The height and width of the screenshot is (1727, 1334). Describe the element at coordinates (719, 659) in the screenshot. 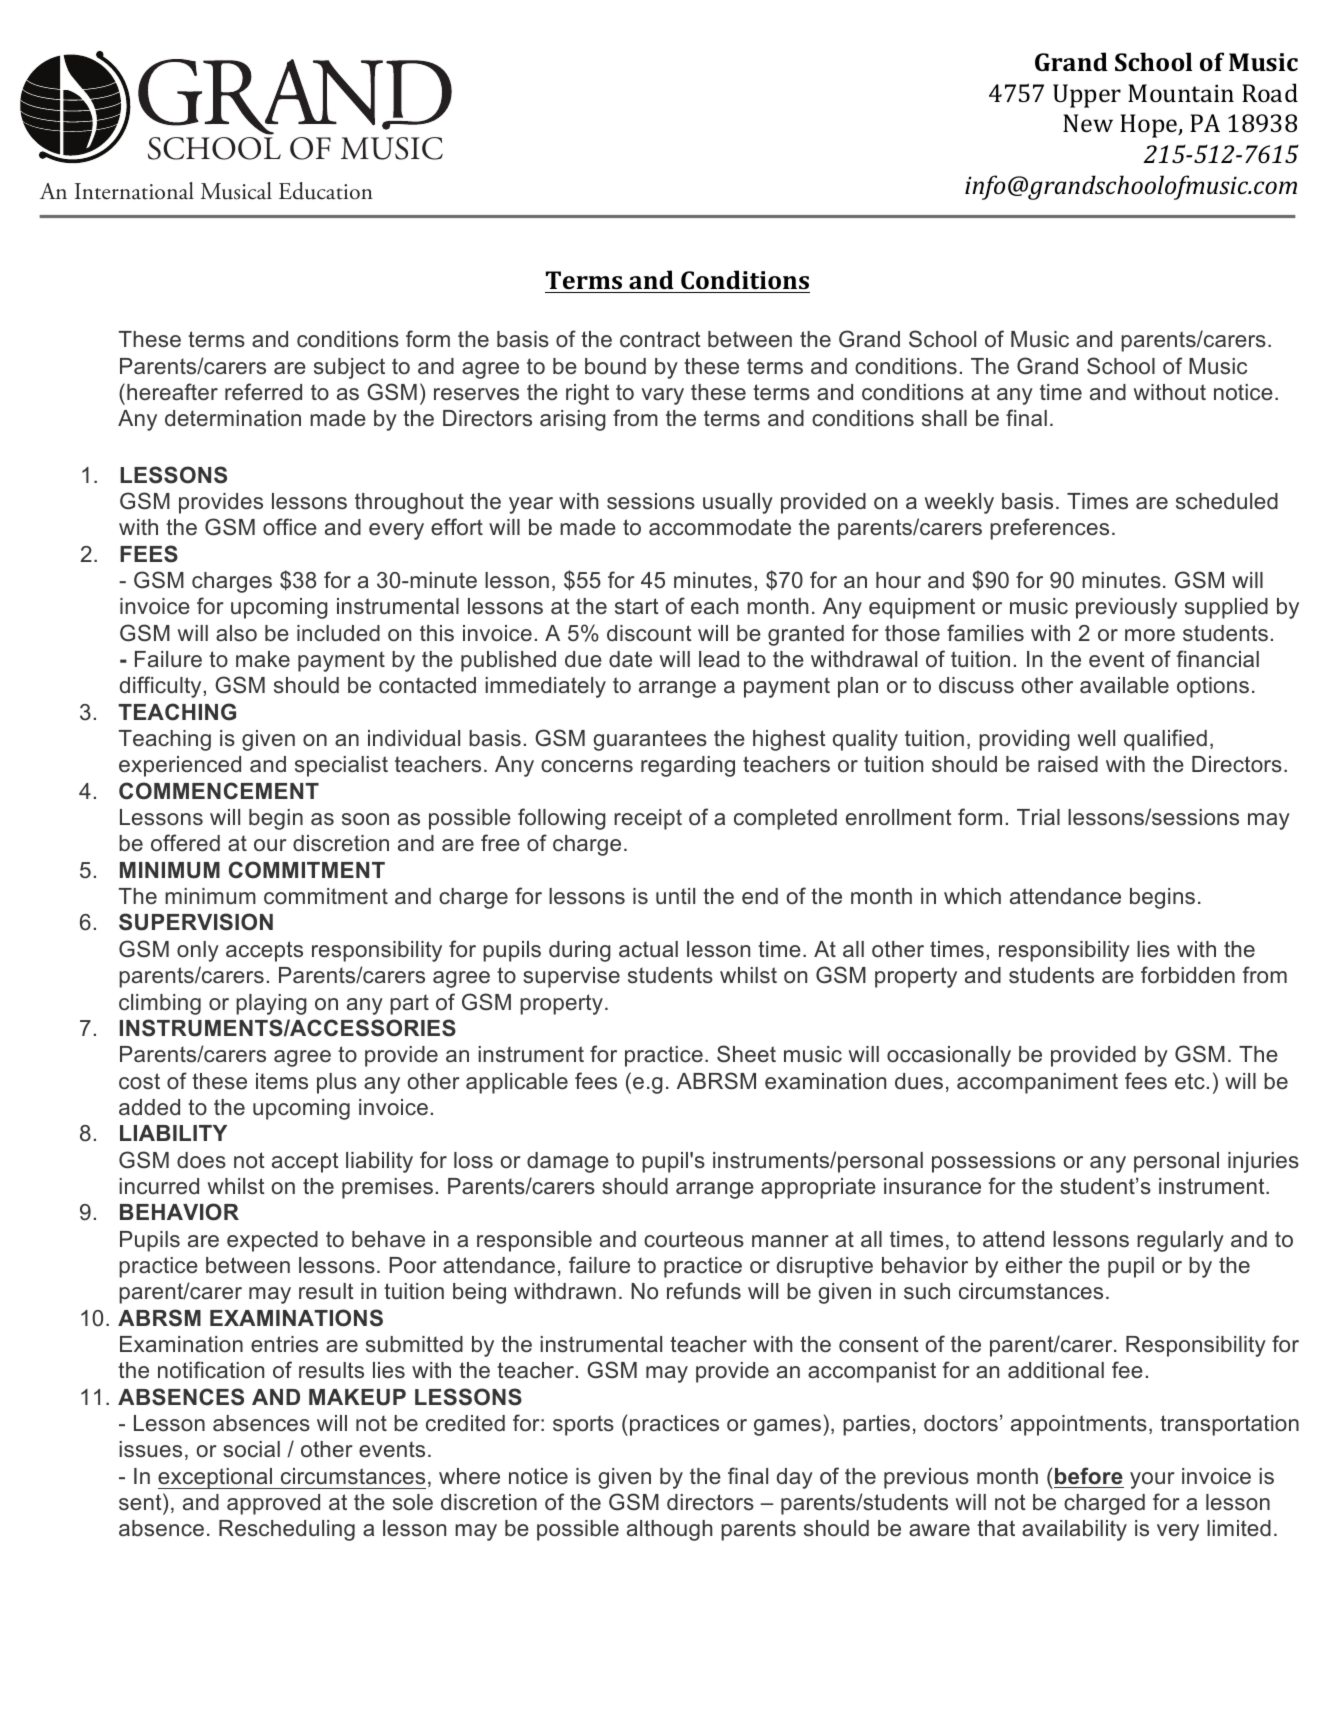

I see `lead` at that location.
